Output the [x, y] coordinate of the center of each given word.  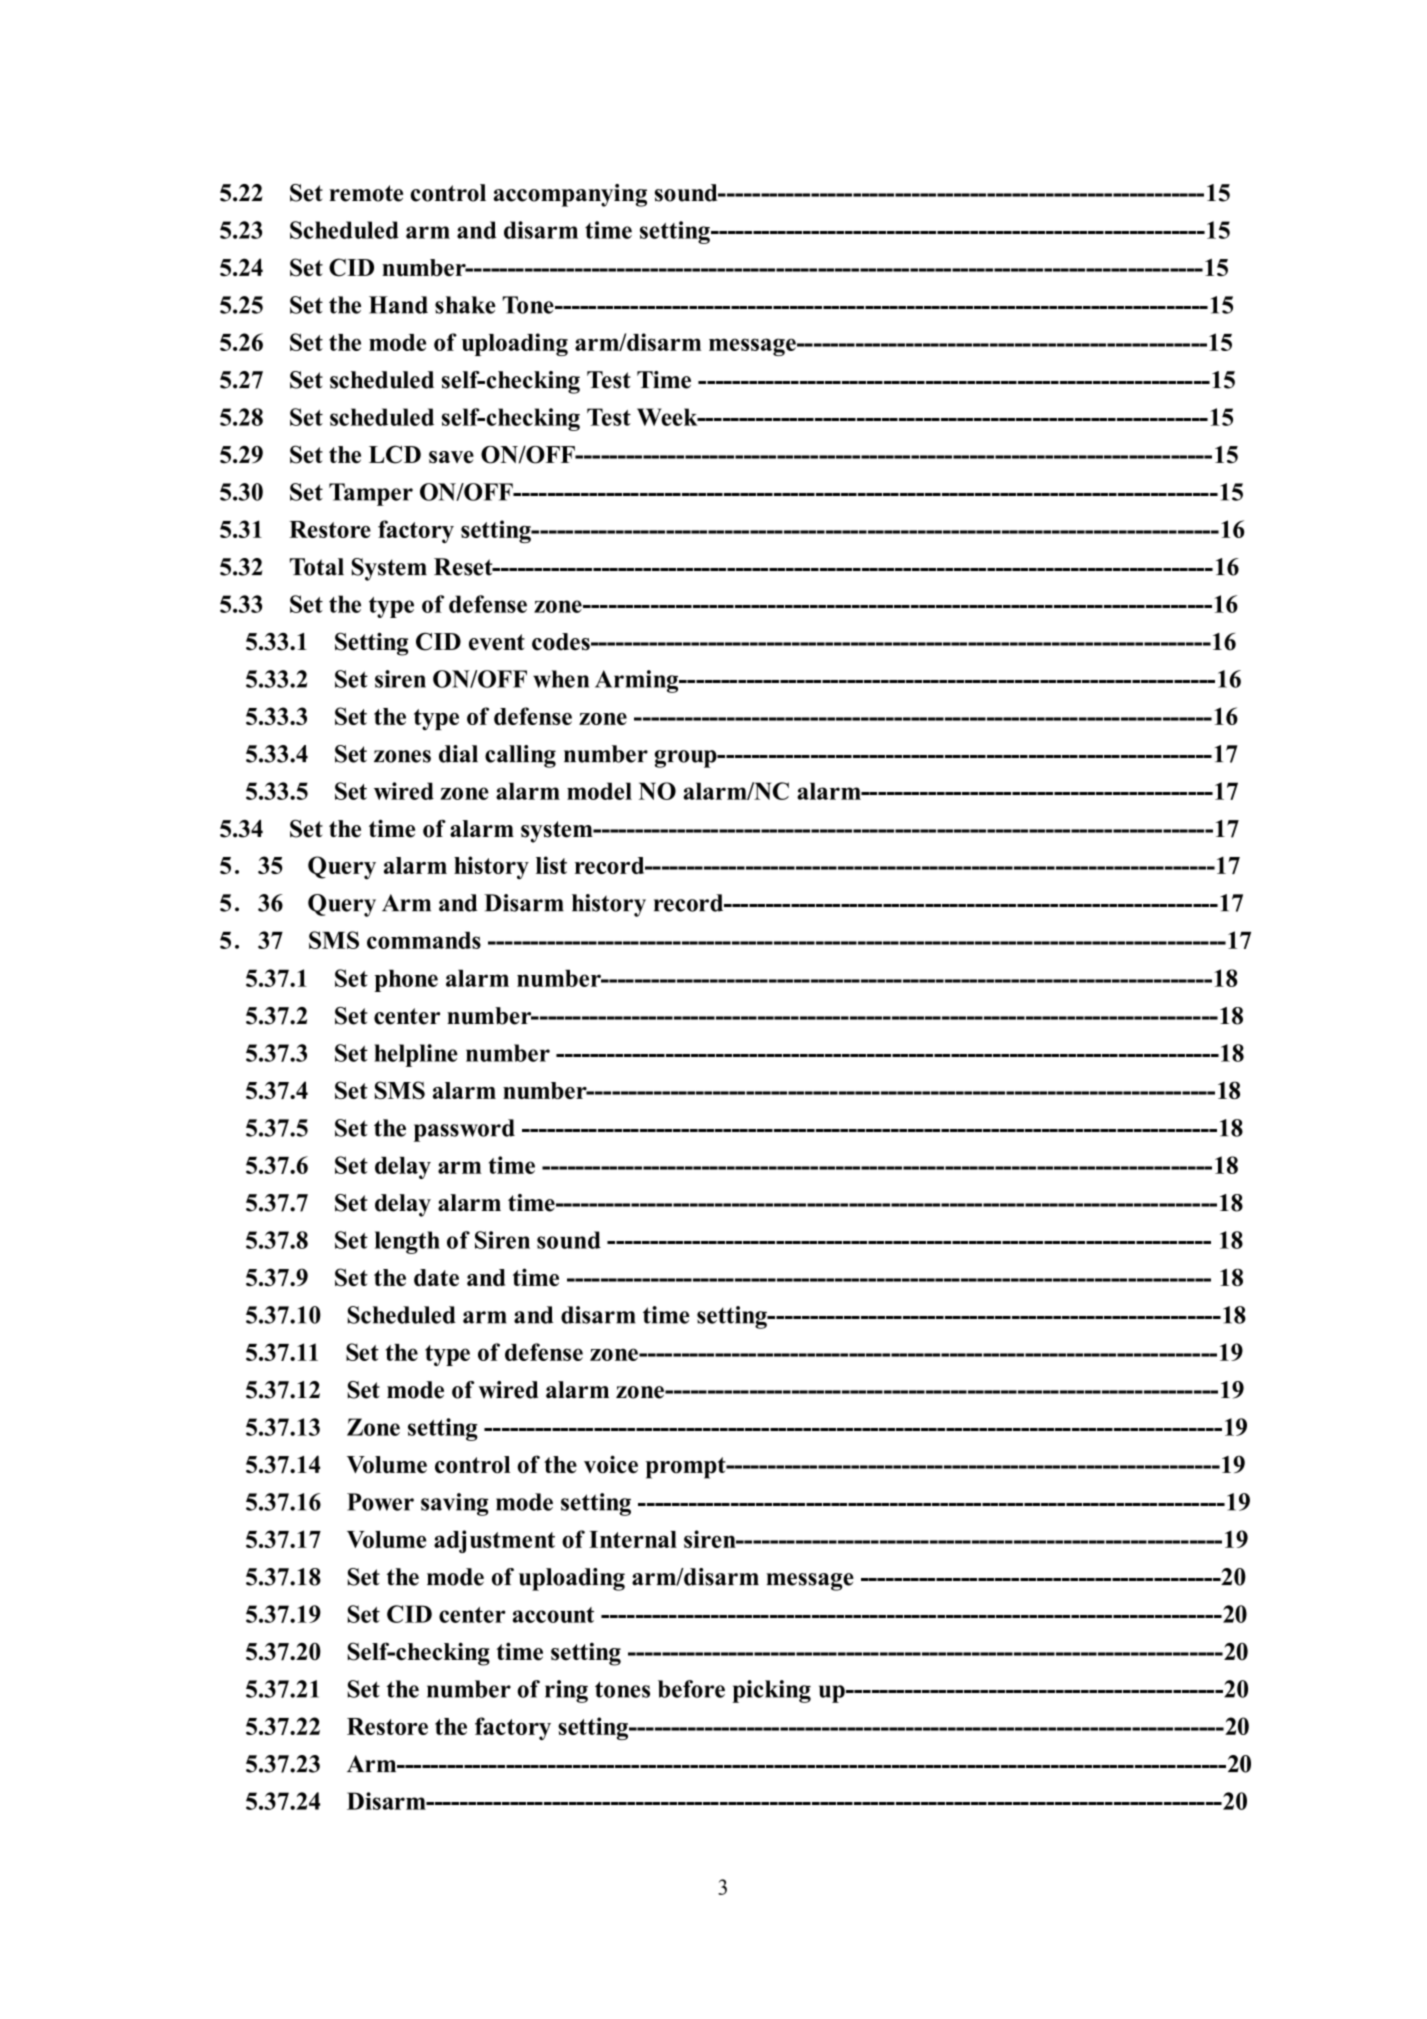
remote [366, 193]
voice [611, 1464]
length [407, 1242]
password [464, 1130]
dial [458, 754]
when [561, 679]
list [551, 865]
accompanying [570, 195]
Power [380, 1502]
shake [465, 305]
